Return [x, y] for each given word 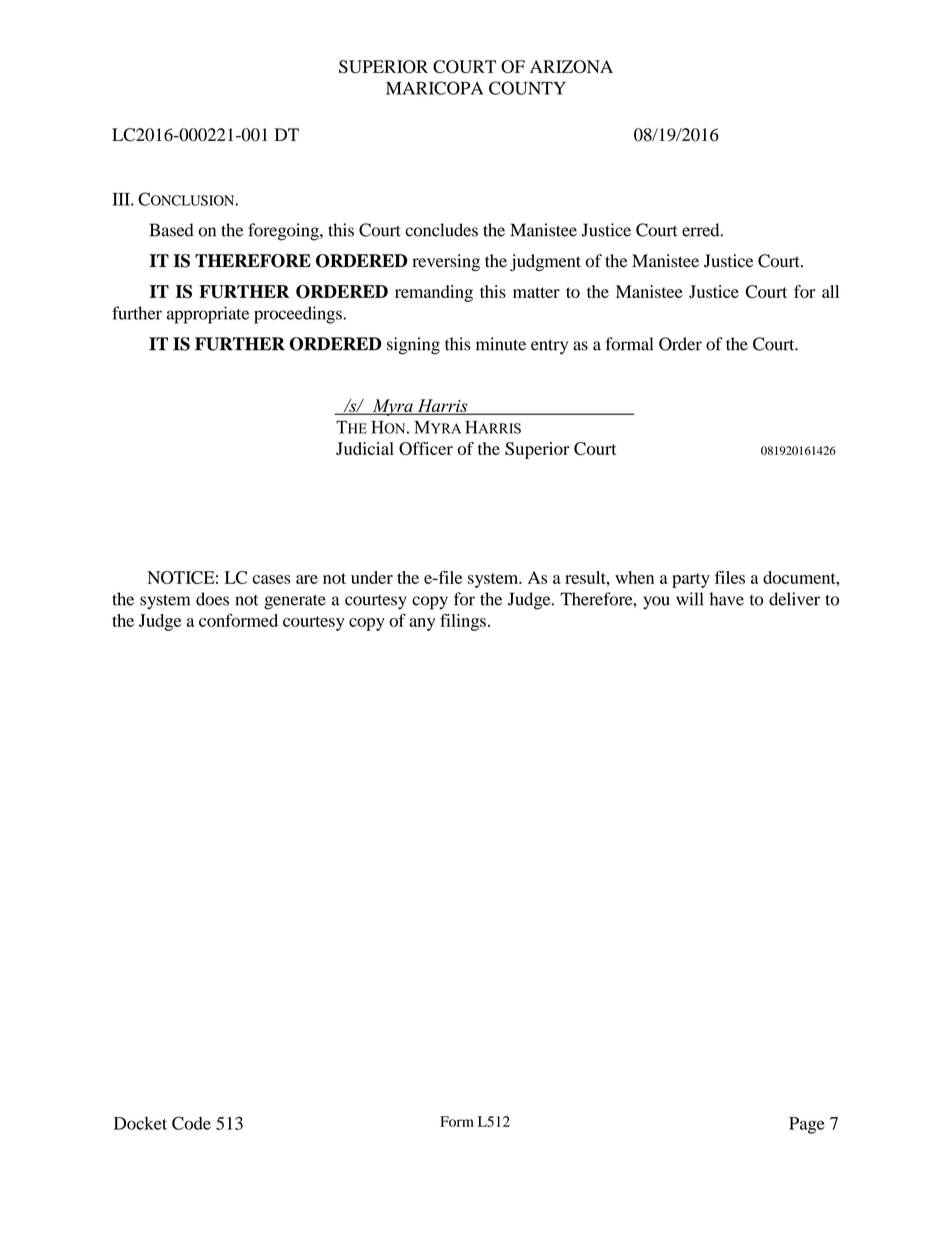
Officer [426, 448]
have [726, 599]
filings [463, 622]
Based [172, 230]
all [830, 291]
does [212, 599]
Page [807, 1125]
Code [191, 1123]
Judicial [365, 448]
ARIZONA [571, 67]
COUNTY [527, 88]
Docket [140, 1123]
